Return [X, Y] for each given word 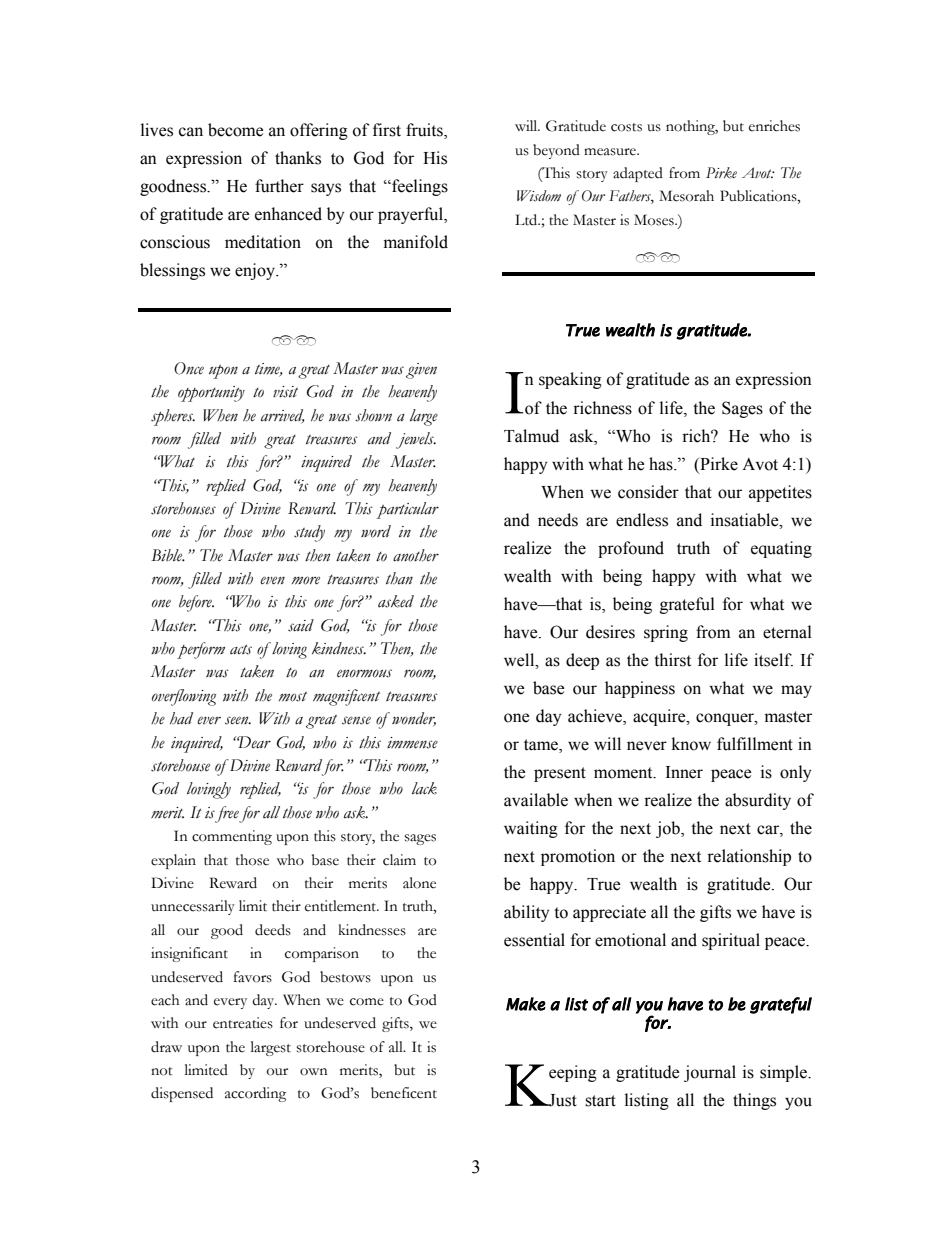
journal [710, 1073]
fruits [425, 131]
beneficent [404, 1093]
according [255, 1094]
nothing [692, 127]
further [279, 186]
